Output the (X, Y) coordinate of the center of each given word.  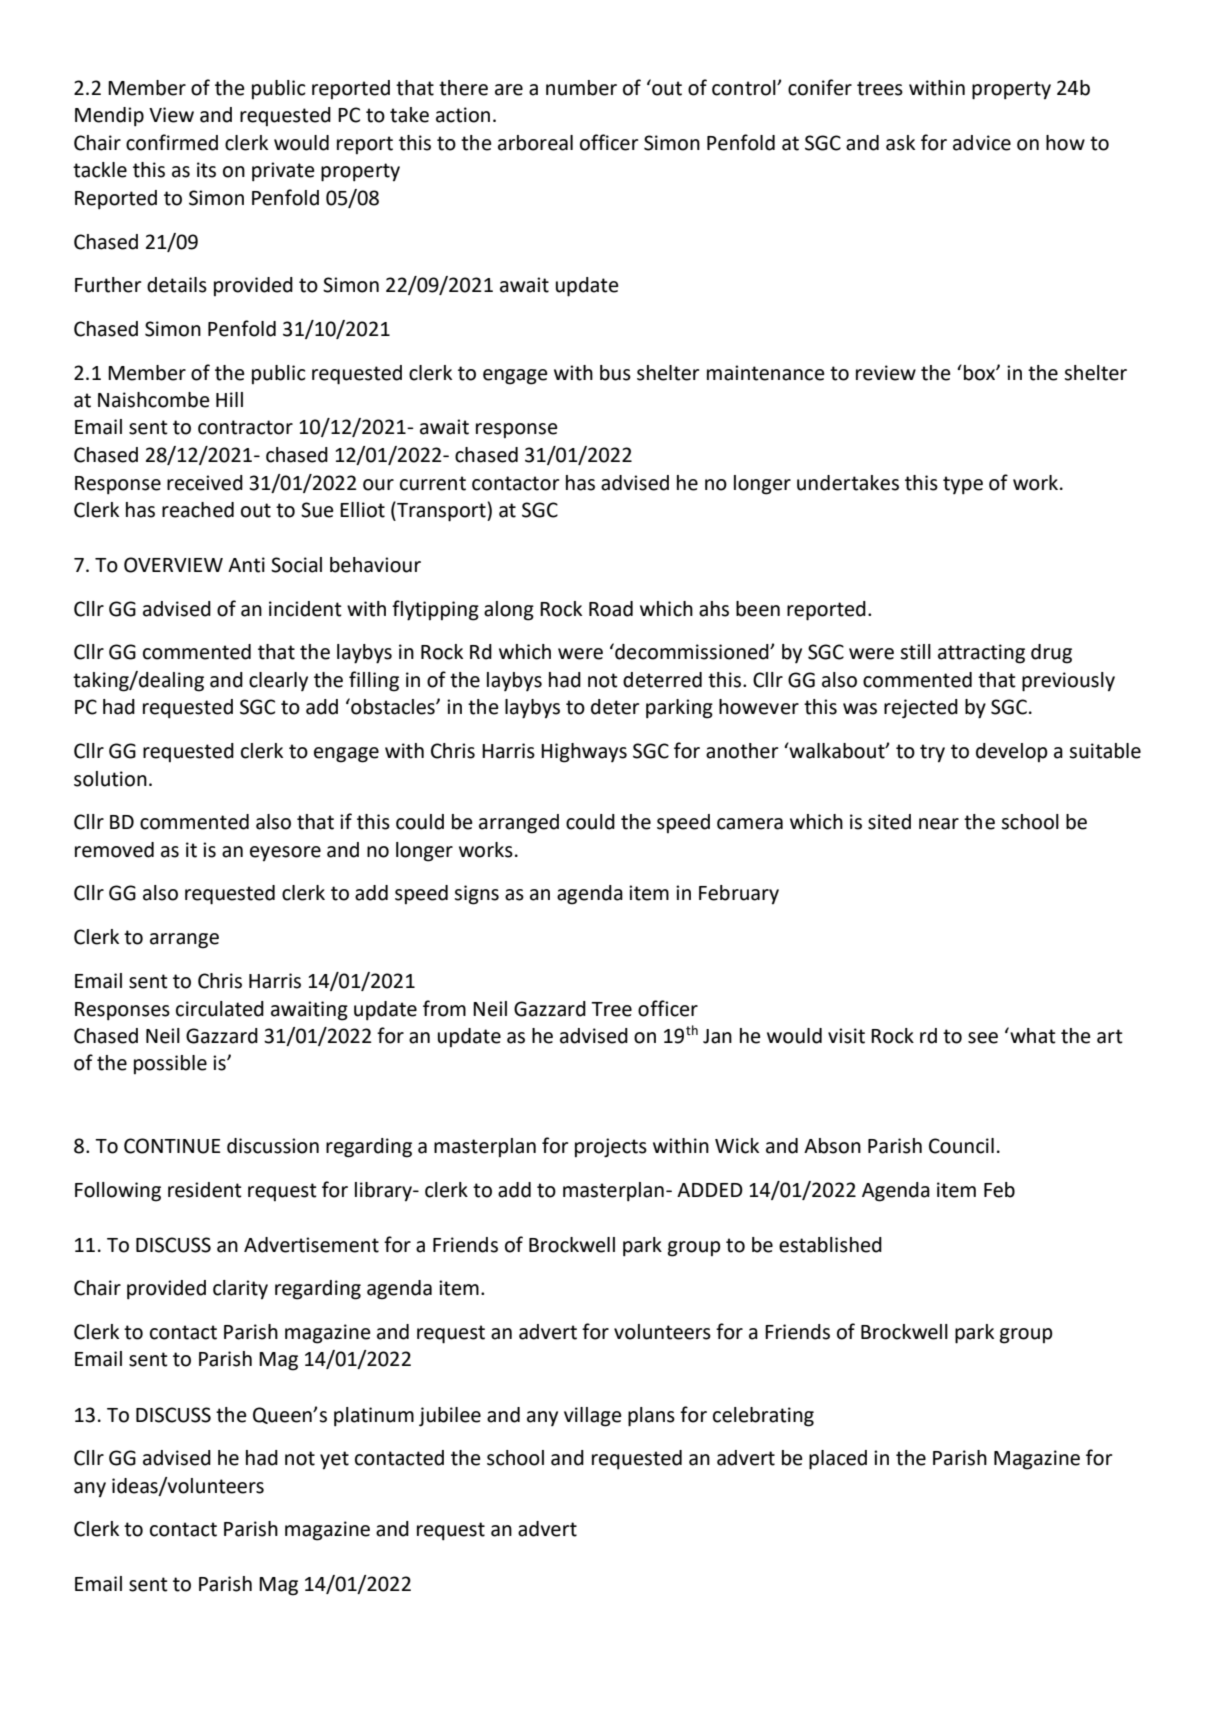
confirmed (172, 142)
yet (334, 1460)
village (593, 1417)
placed (838, 1460)
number (581, 88)
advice (982, 143)
